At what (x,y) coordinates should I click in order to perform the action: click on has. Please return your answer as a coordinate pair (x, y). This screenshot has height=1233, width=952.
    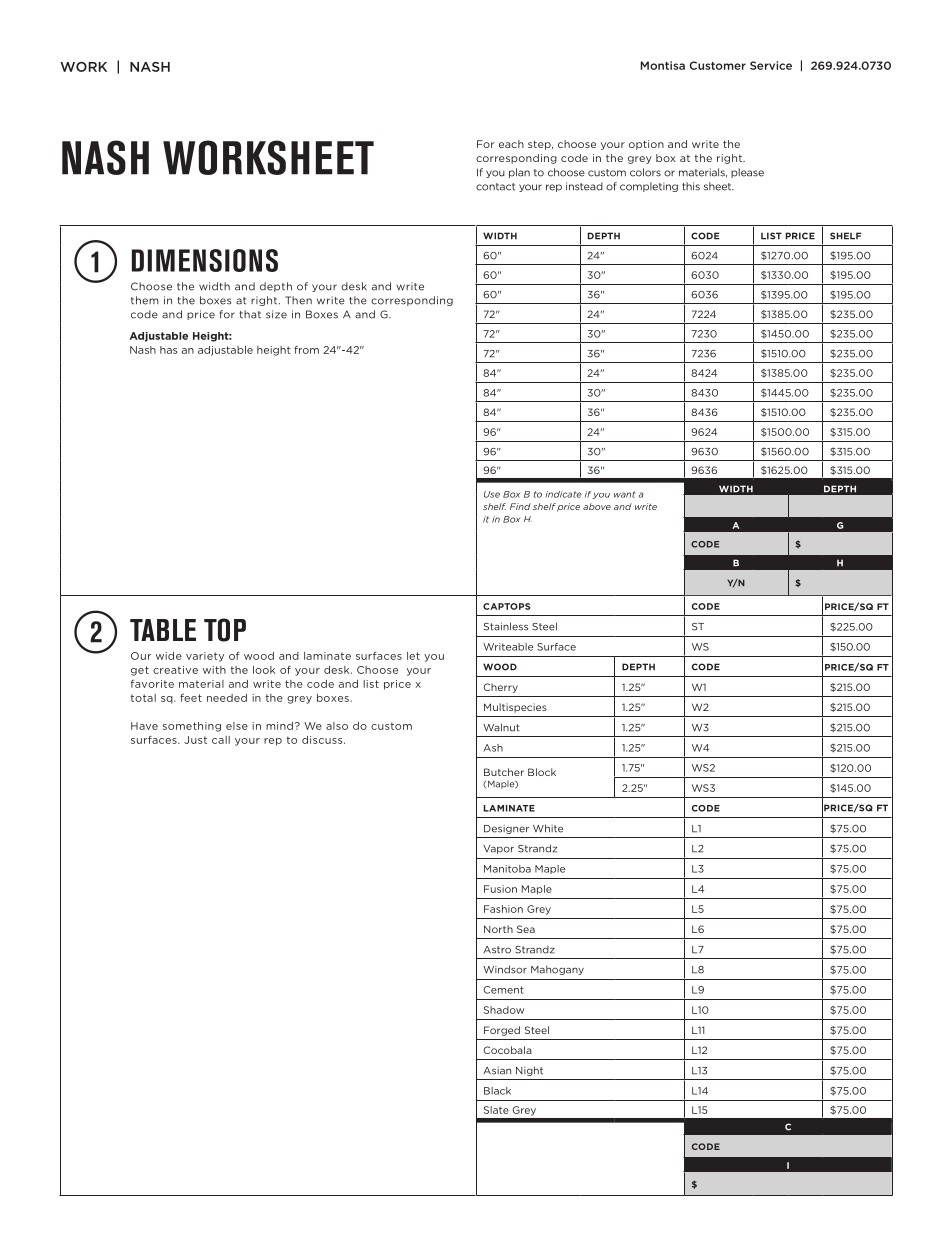
    Looking at the image, I should click on (168, 350).
